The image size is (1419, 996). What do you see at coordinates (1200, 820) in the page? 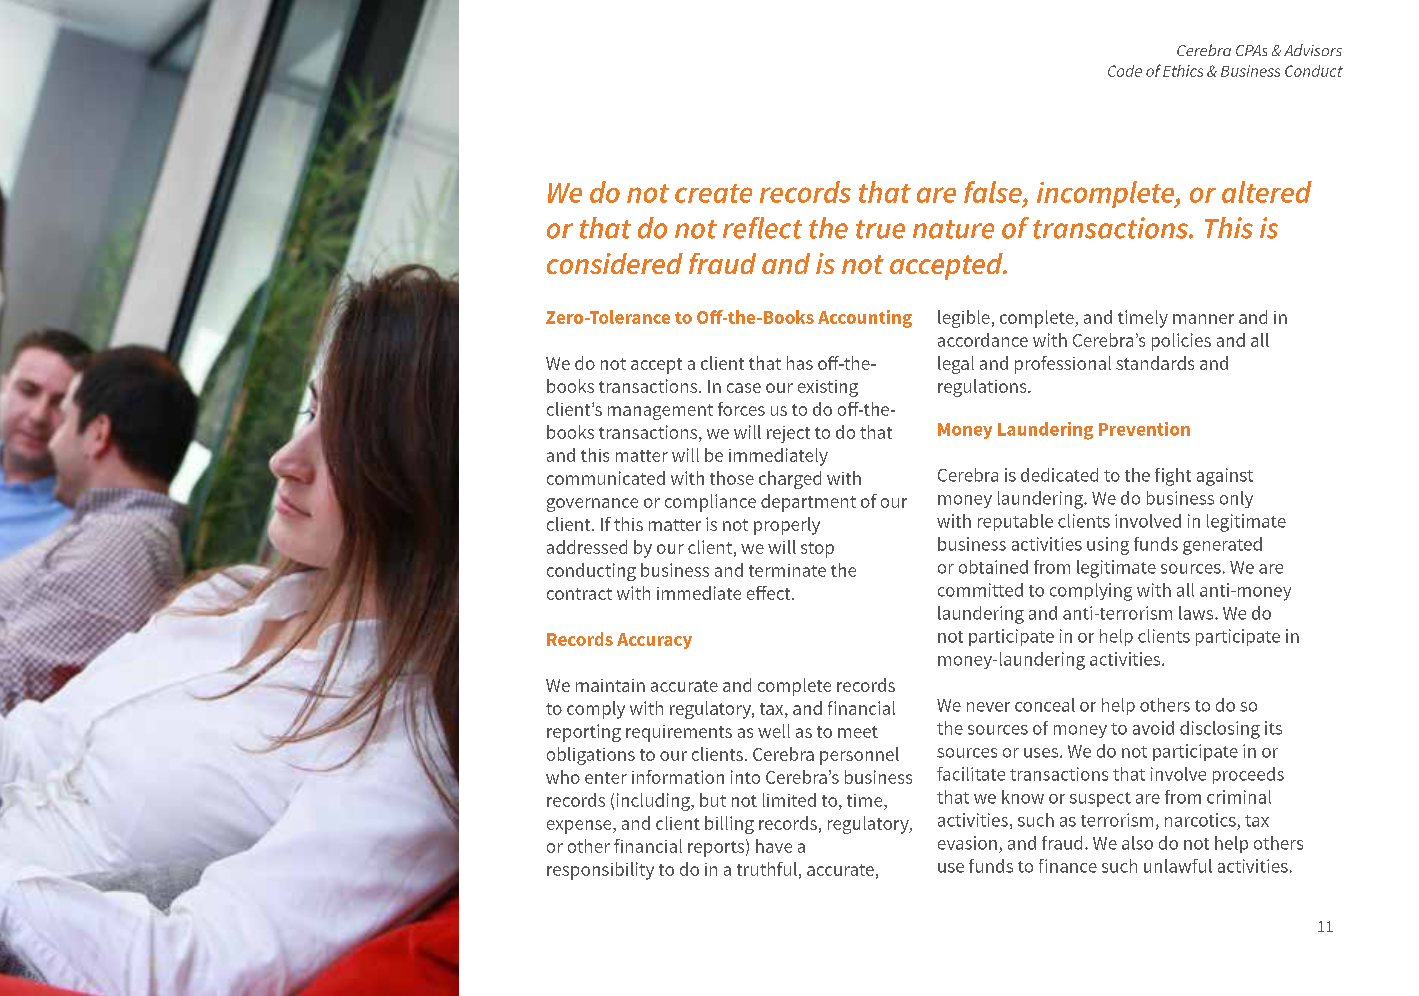
I see `narcotics` at bounding box center [1200, 820].
